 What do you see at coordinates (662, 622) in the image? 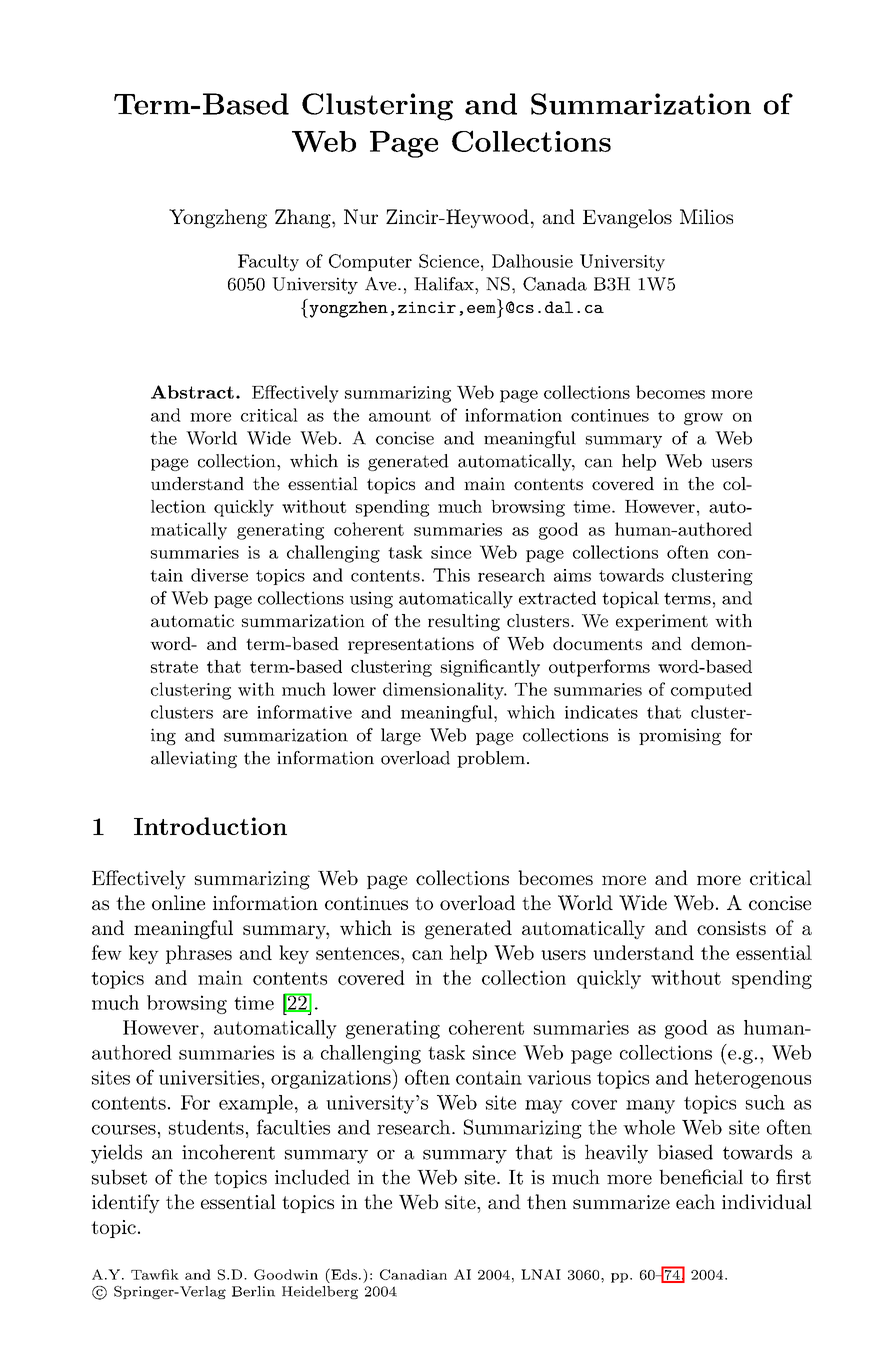
I see `experiment` at bounding box center [662, 622].
